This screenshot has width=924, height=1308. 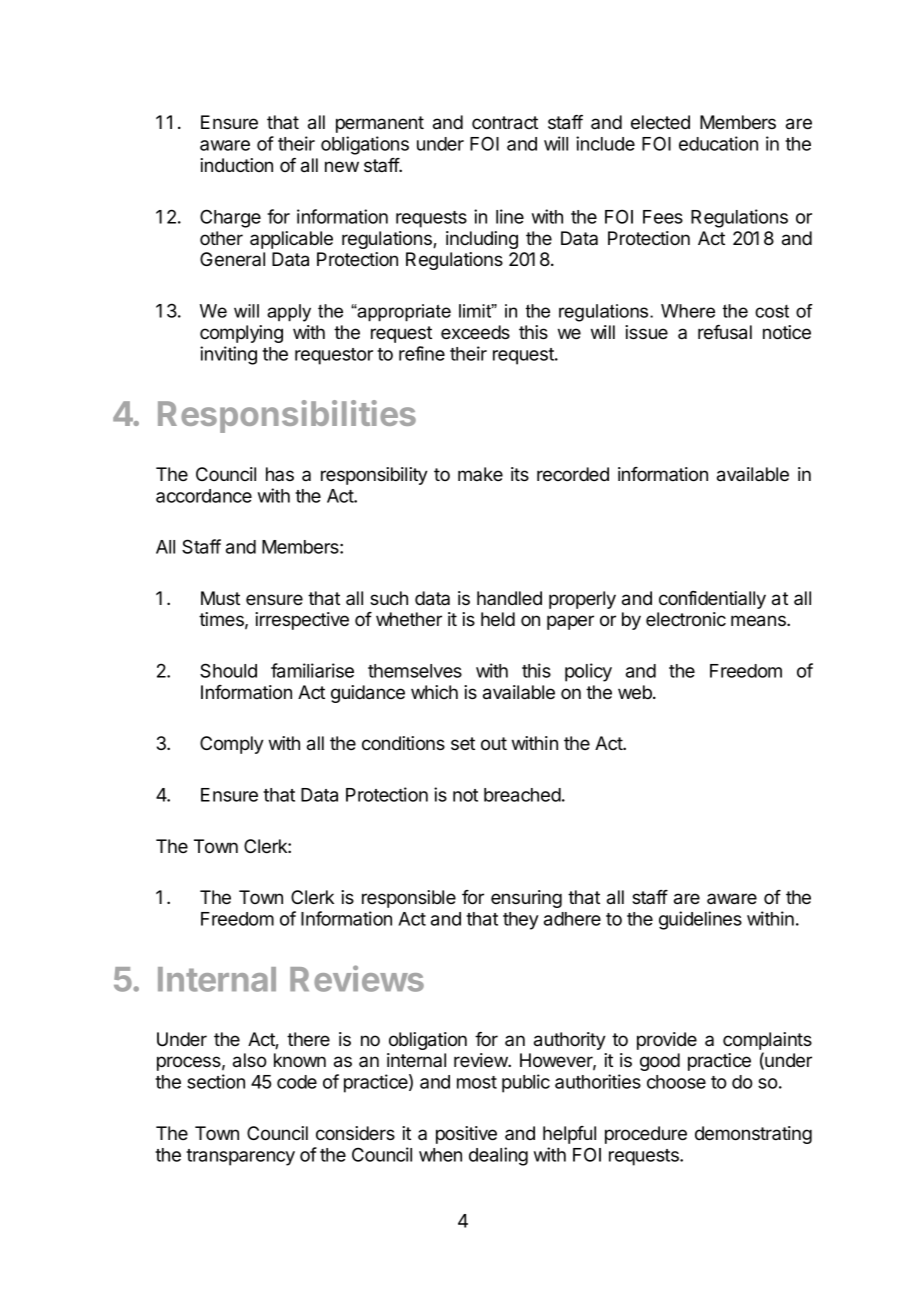 I want to click on positive, so click(x=466, y=1135).
